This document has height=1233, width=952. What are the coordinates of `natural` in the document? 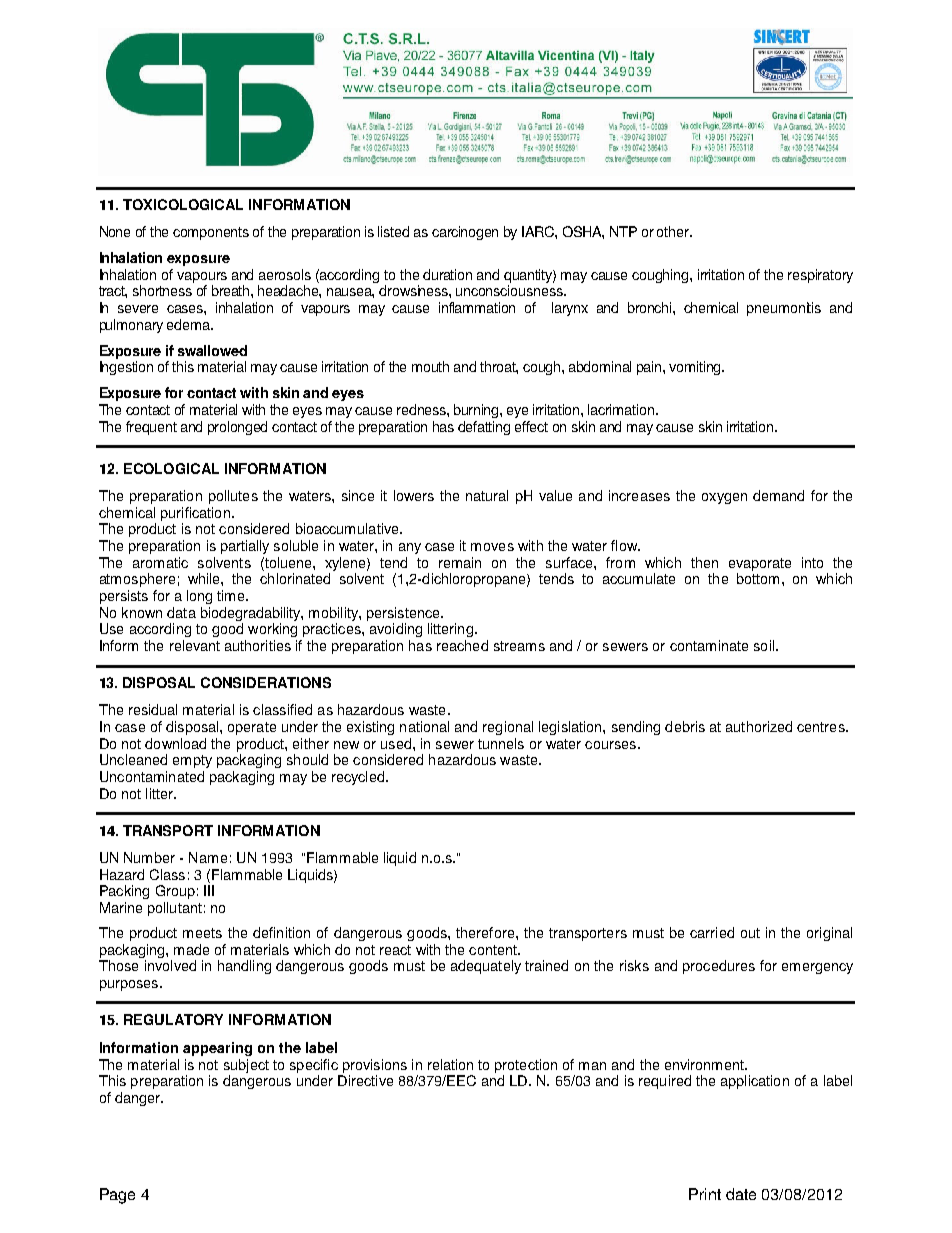 It's located at (487, 495).
